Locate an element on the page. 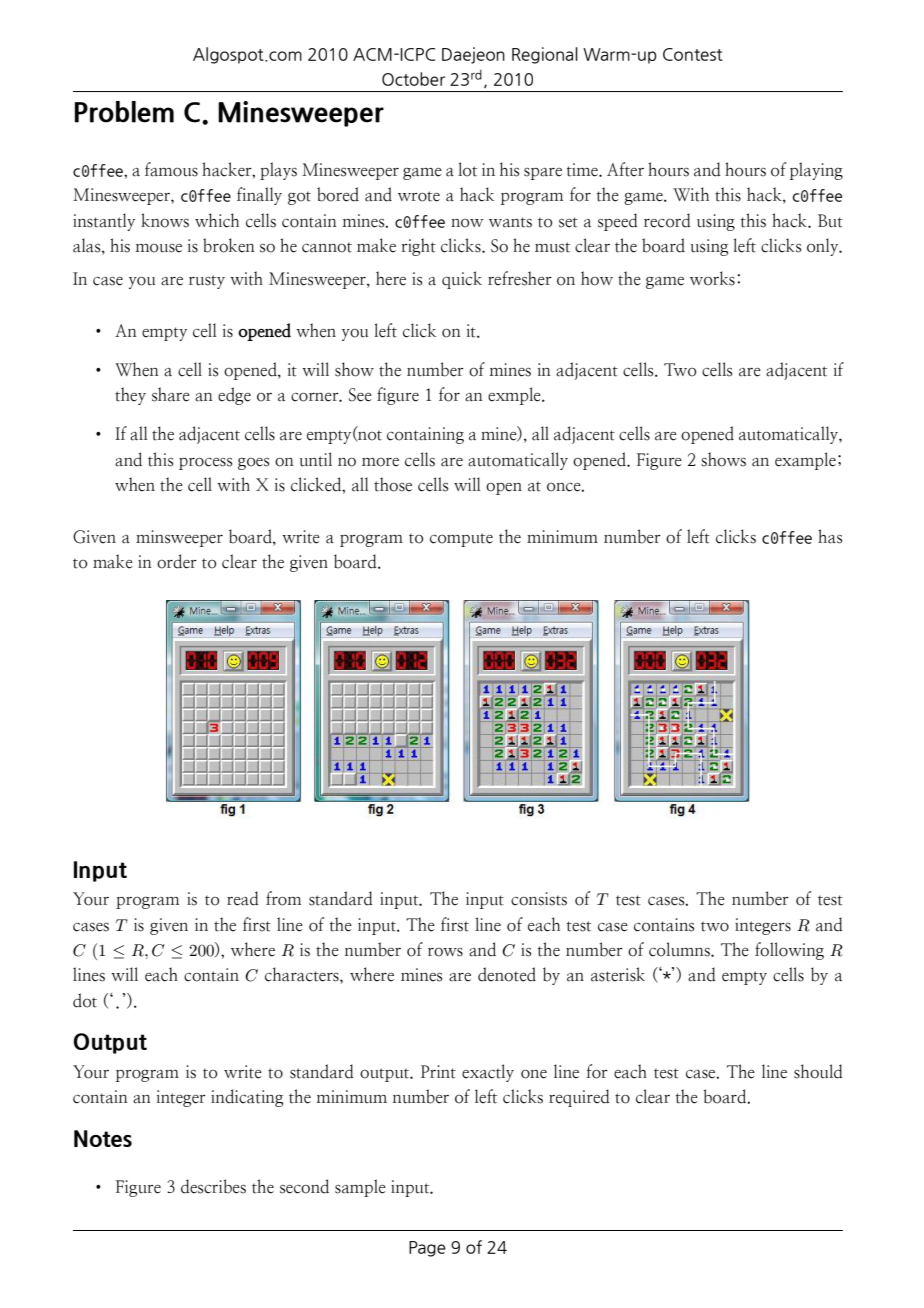  playing is located at coordinates (816, 171).
